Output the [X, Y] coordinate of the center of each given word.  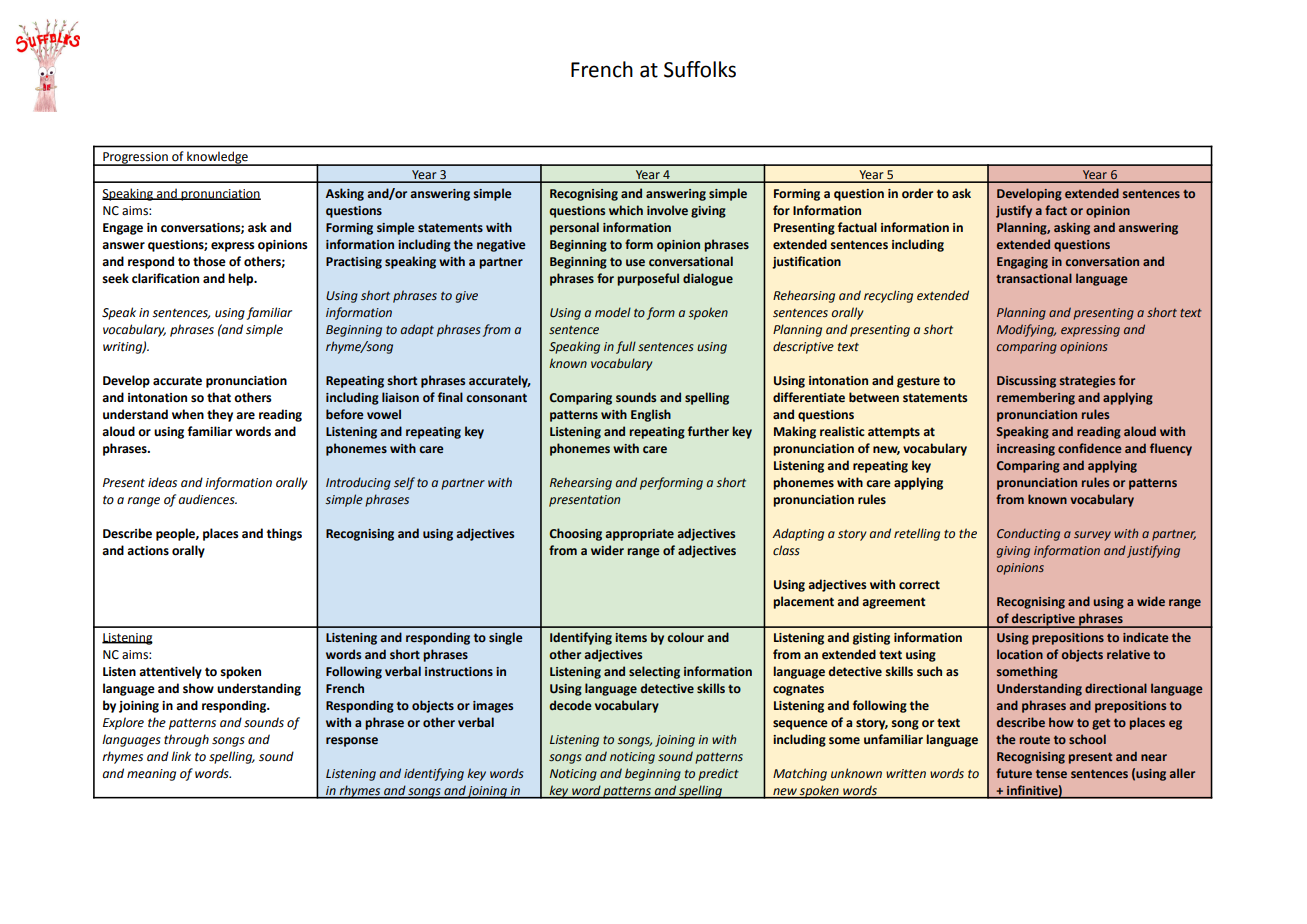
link [181, 756]
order [917, 193]
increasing [1026, 450]
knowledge [217, 158]
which [626, 210]
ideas [162, 482]
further [708, 431]
